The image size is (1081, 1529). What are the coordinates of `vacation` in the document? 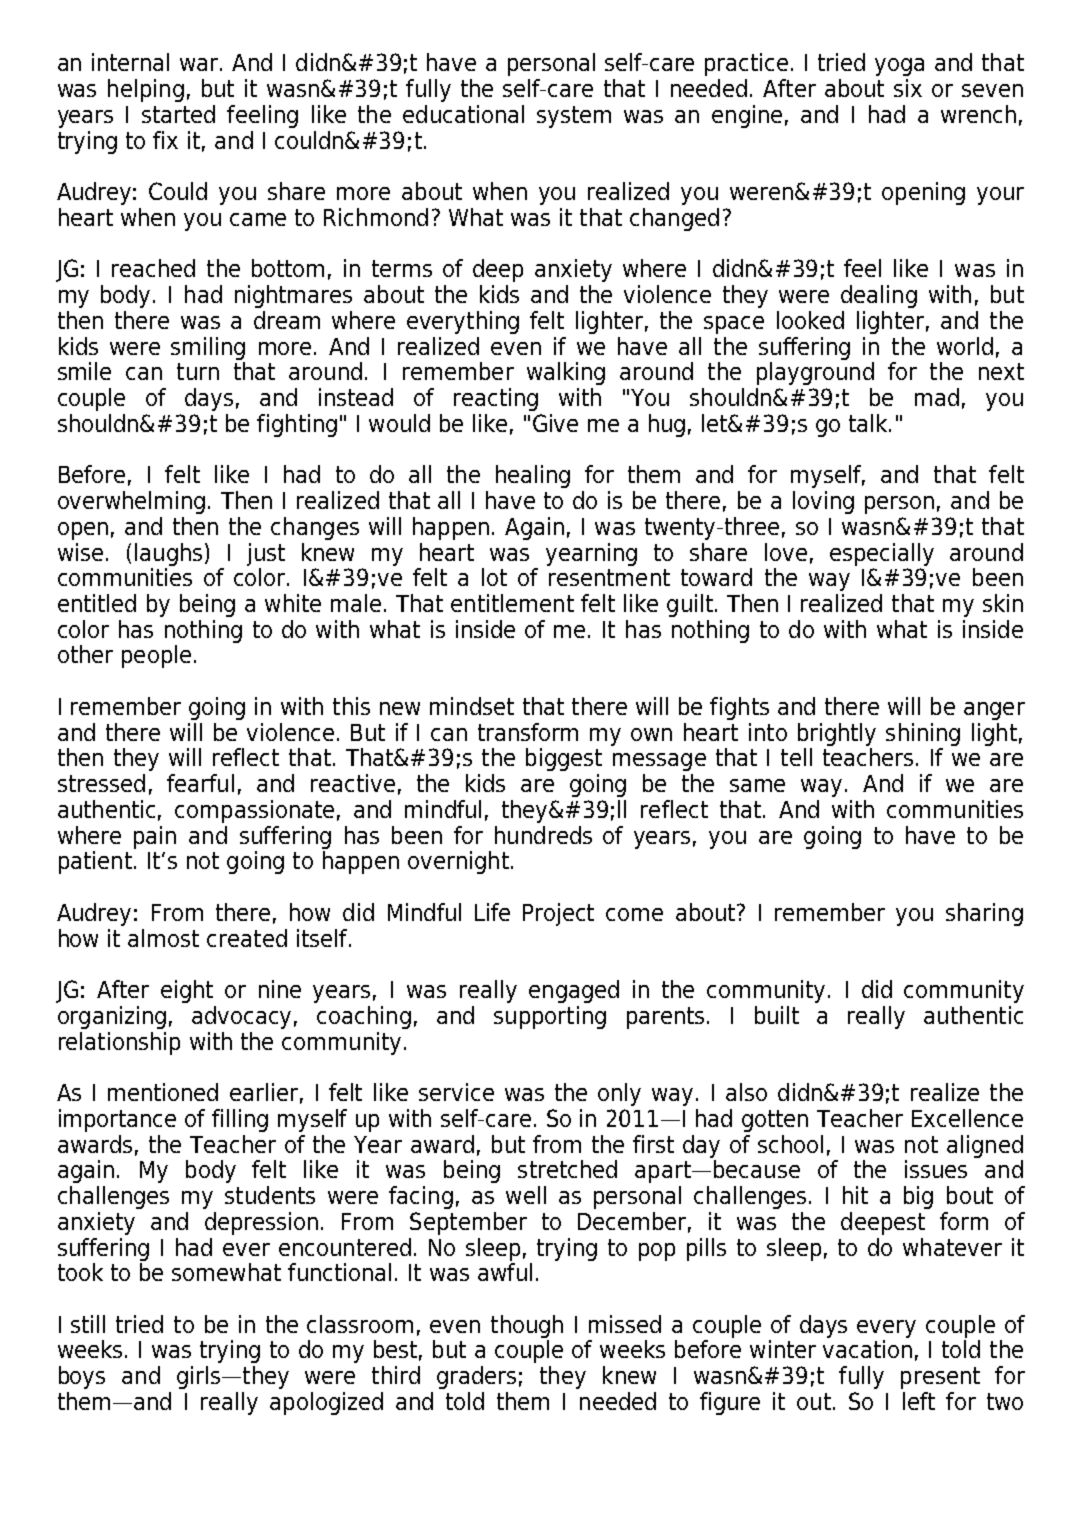 It's located at (867, 1349).
